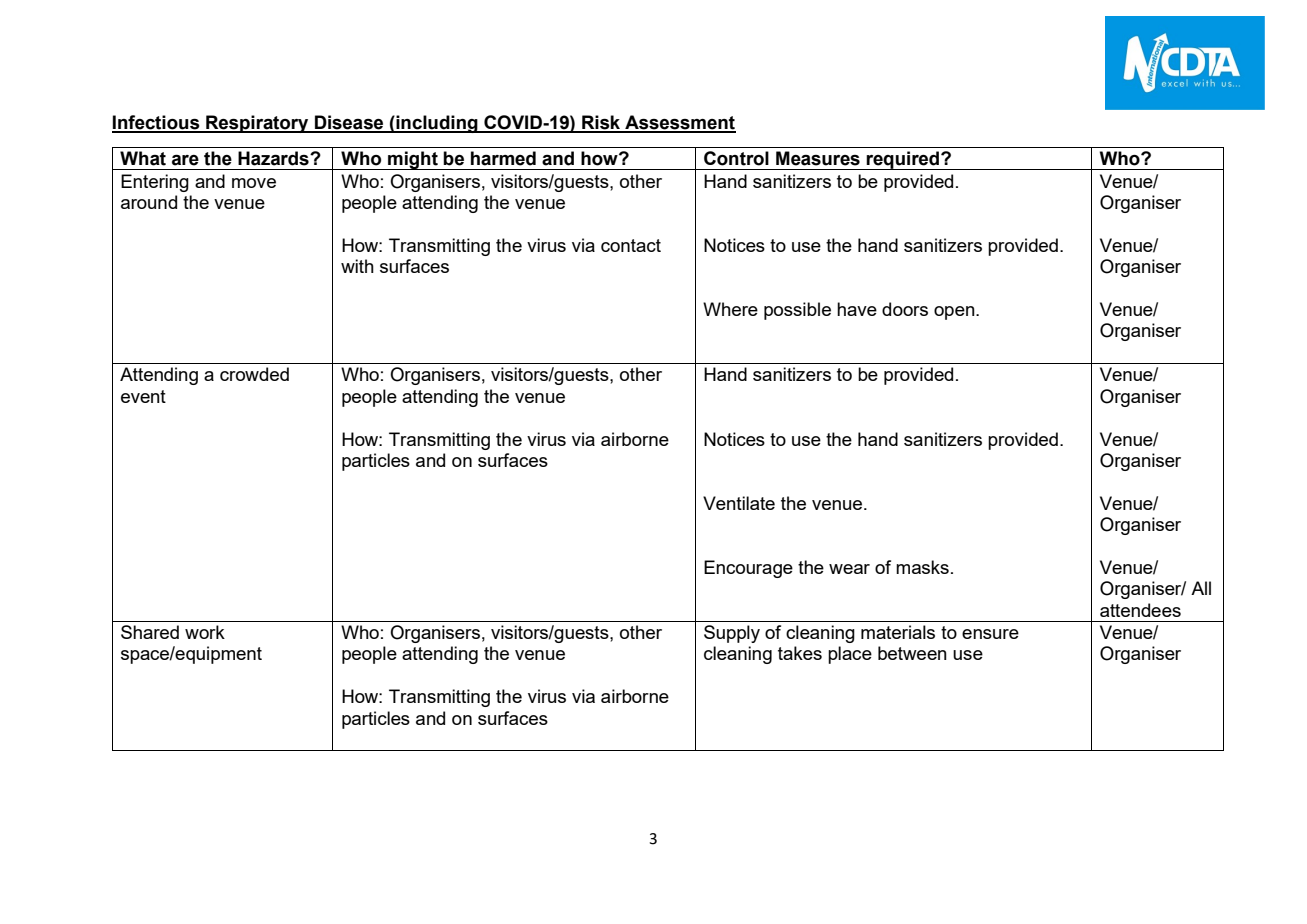 The image size is (1307, 924). Describe the element at coordinates (748, 569) in the screenshot. I see `Encourage` at that location.
